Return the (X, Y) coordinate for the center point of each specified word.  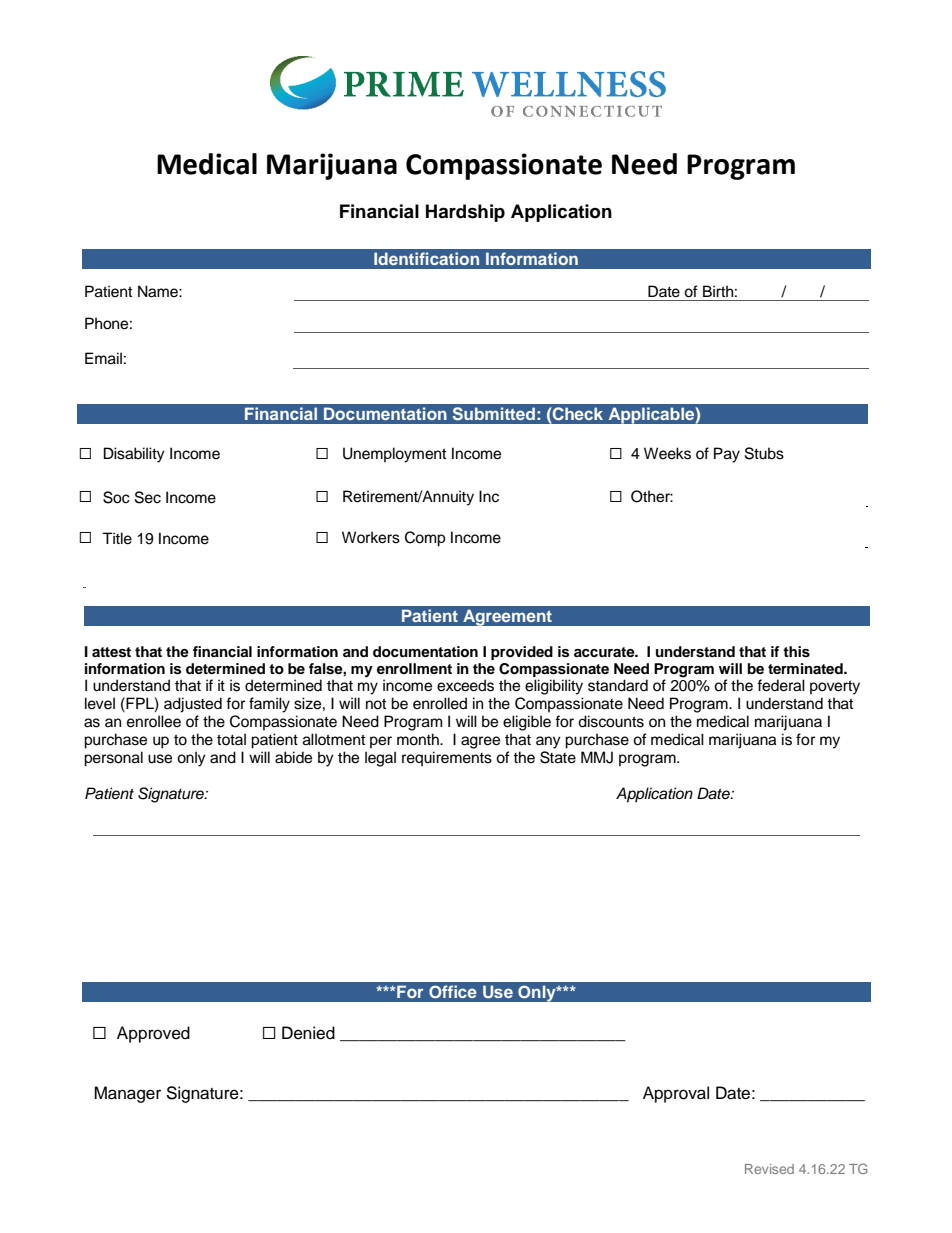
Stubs (764, 453)
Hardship (465, 213)
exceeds (465, 685)
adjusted (193, 705)
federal (781, 685)
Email (103, 358)
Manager (127, 1094)
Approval (676, 1094)
